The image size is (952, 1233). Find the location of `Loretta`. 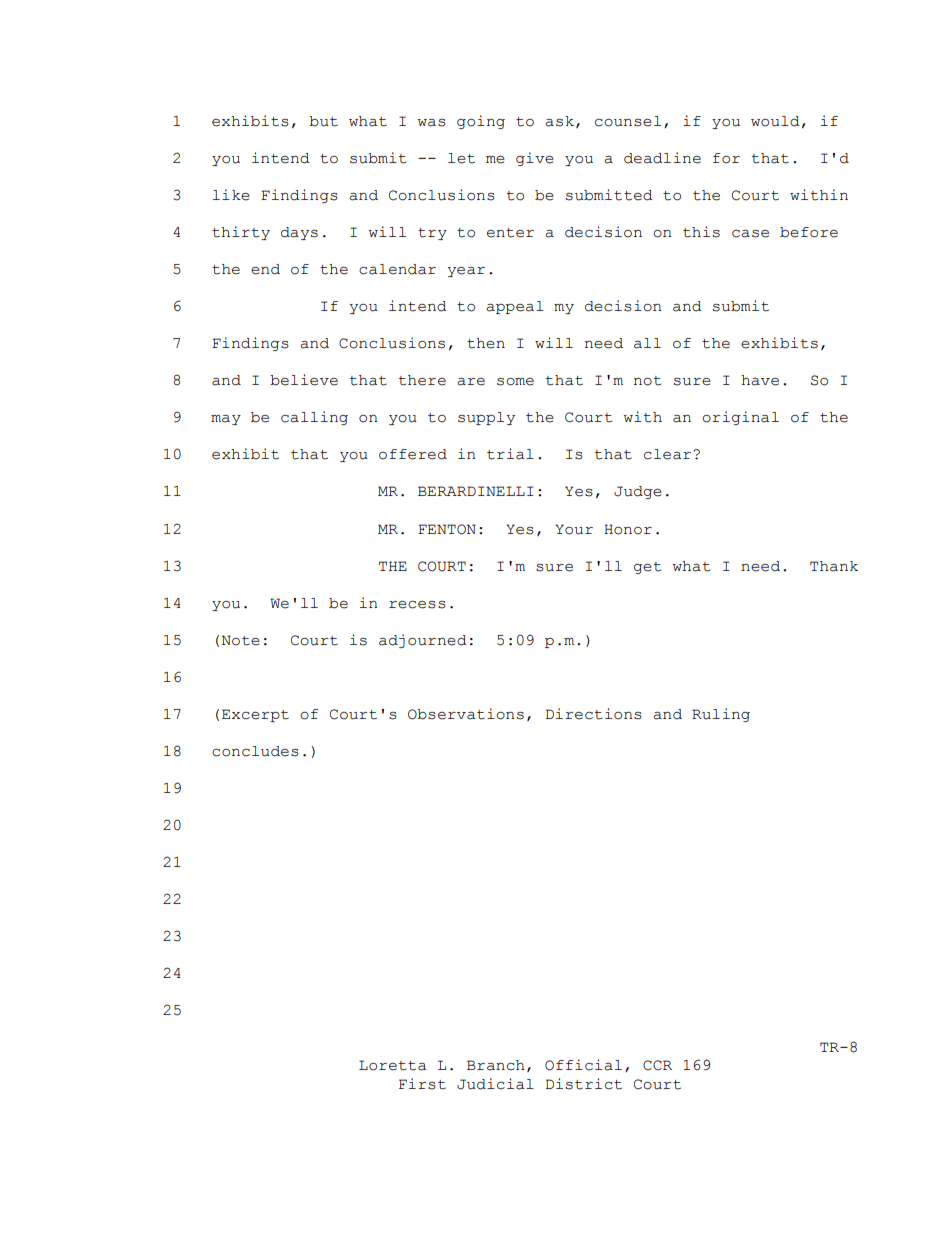

Loretta is located at coordinates (393, 1065).
